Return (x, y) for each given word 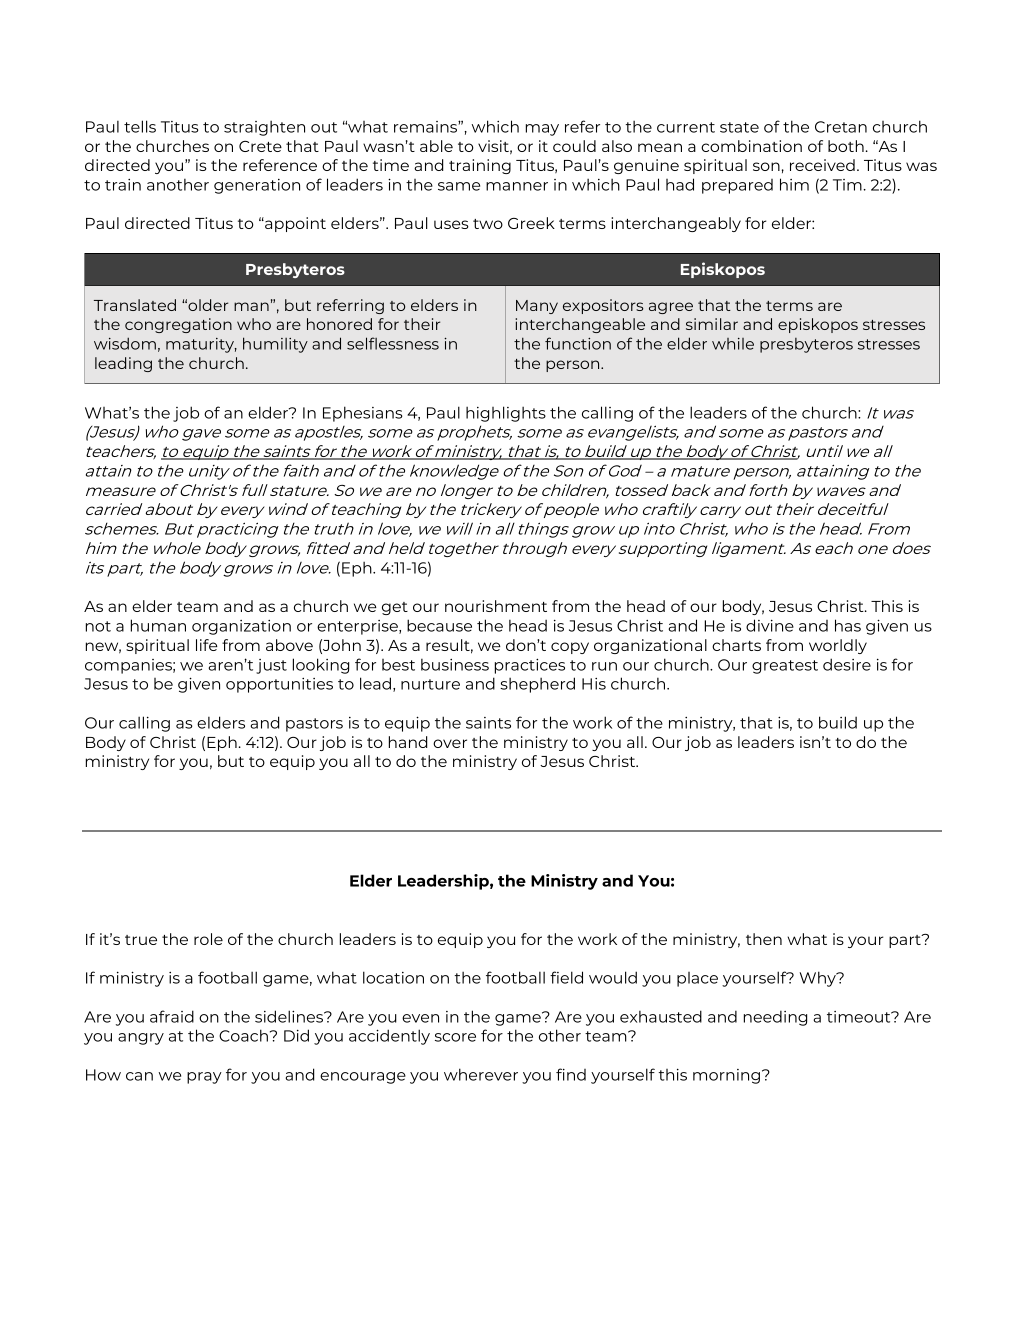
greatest (785, 667)
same (459, 186)
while (733, 344)
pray (204, 1078)
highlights (506, 414)
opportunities (279, 685)
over (450, 743)
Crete (260, 146)
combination (751, 146)
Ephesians (363, 414)
